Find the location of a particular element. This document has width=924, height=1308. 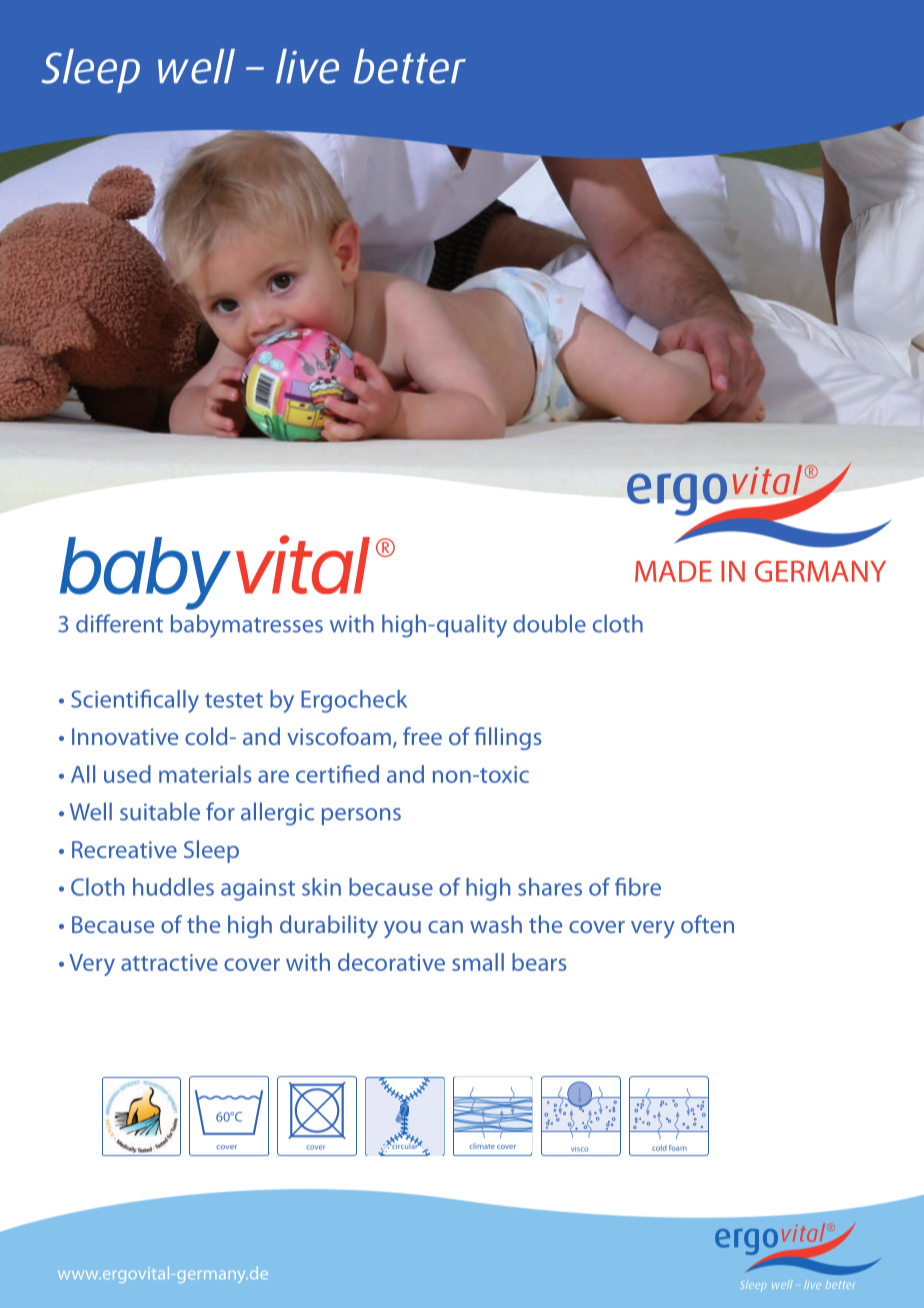

Scientifically is located at coordinates (135, 701).
